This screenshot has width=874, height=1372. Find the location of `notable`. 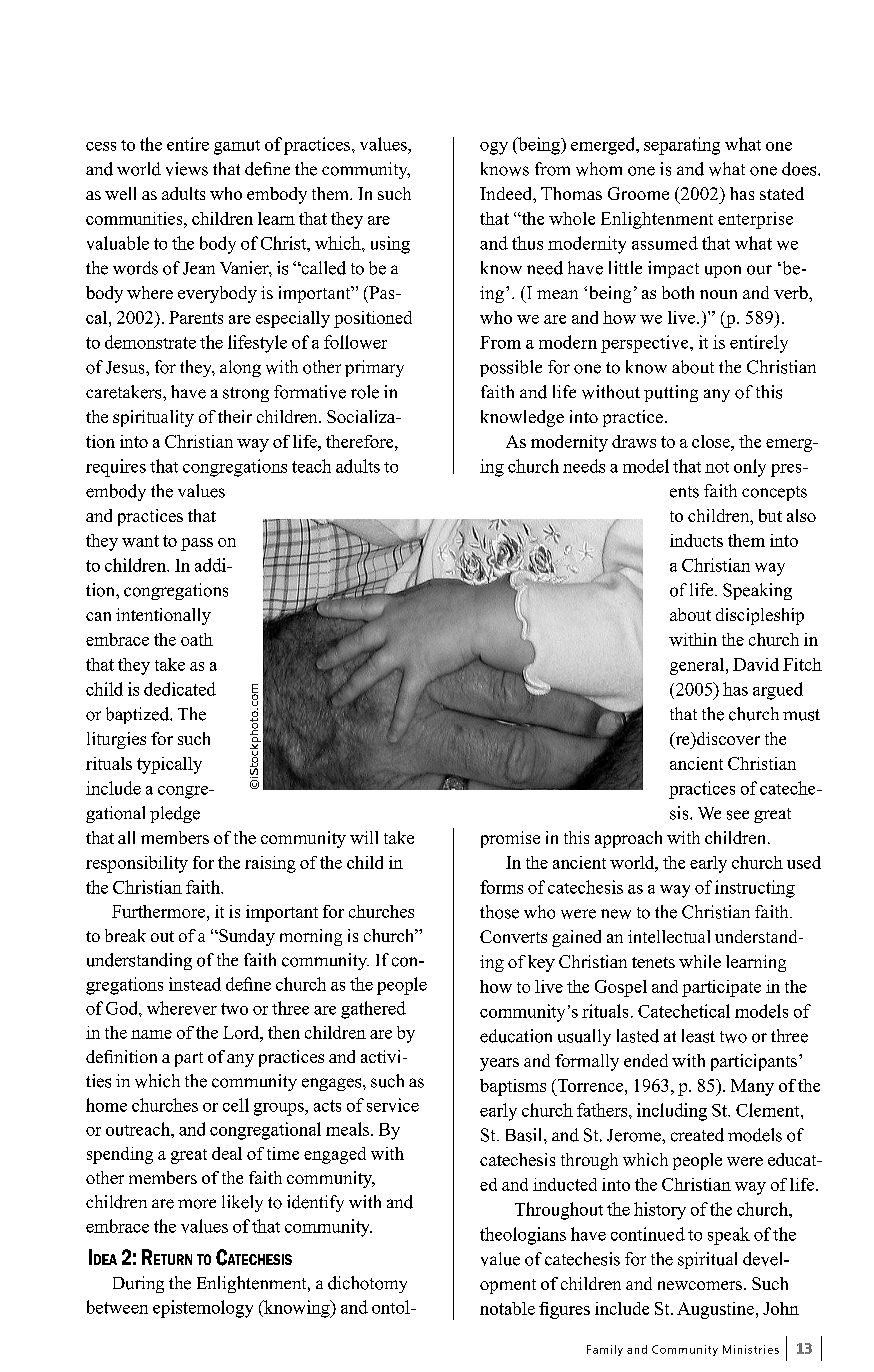

notable is located at coordinates (507, 1308).
